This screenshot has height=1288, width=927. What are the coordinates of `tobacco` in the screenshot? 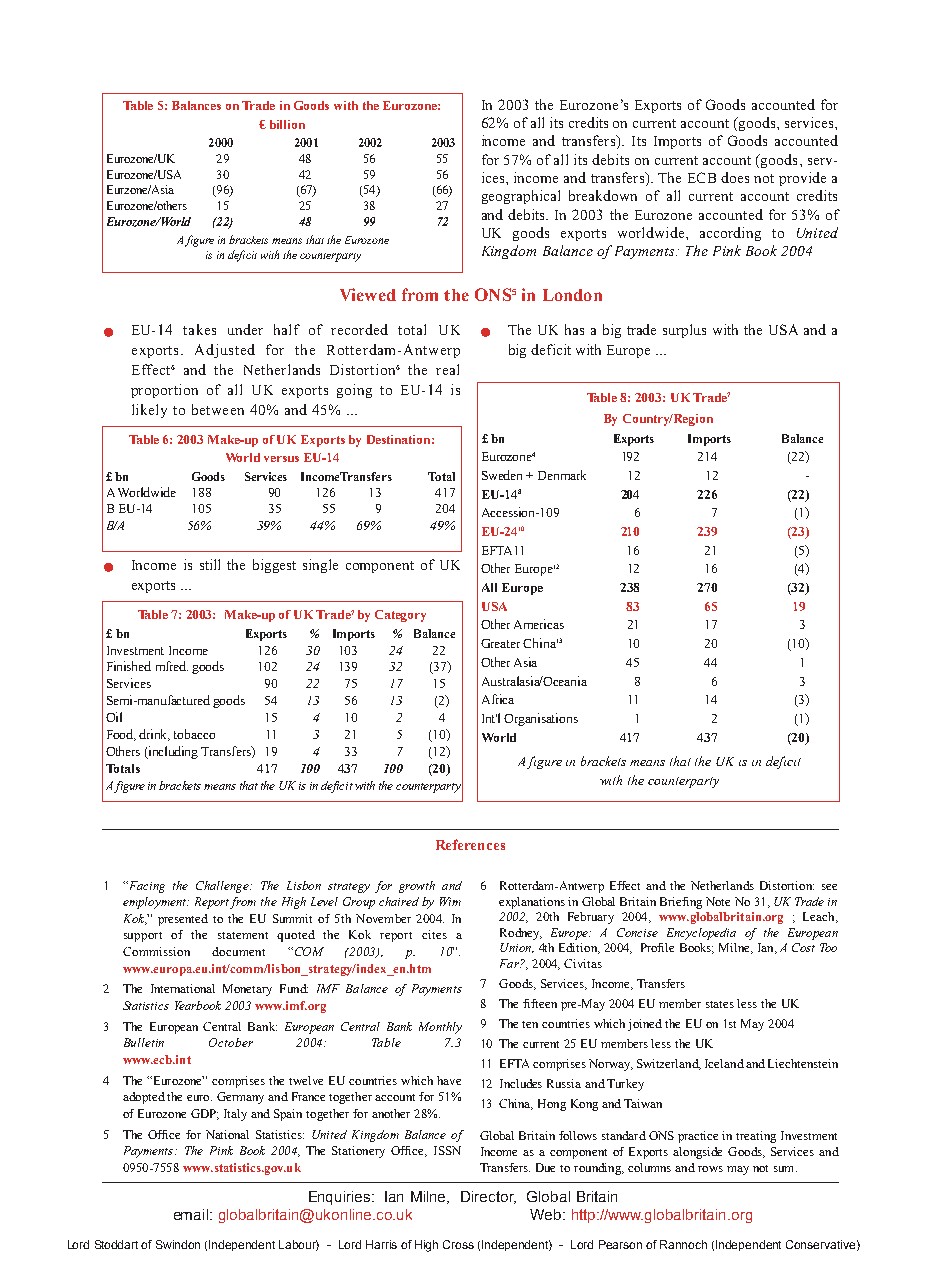 It's located at (194, 734).
